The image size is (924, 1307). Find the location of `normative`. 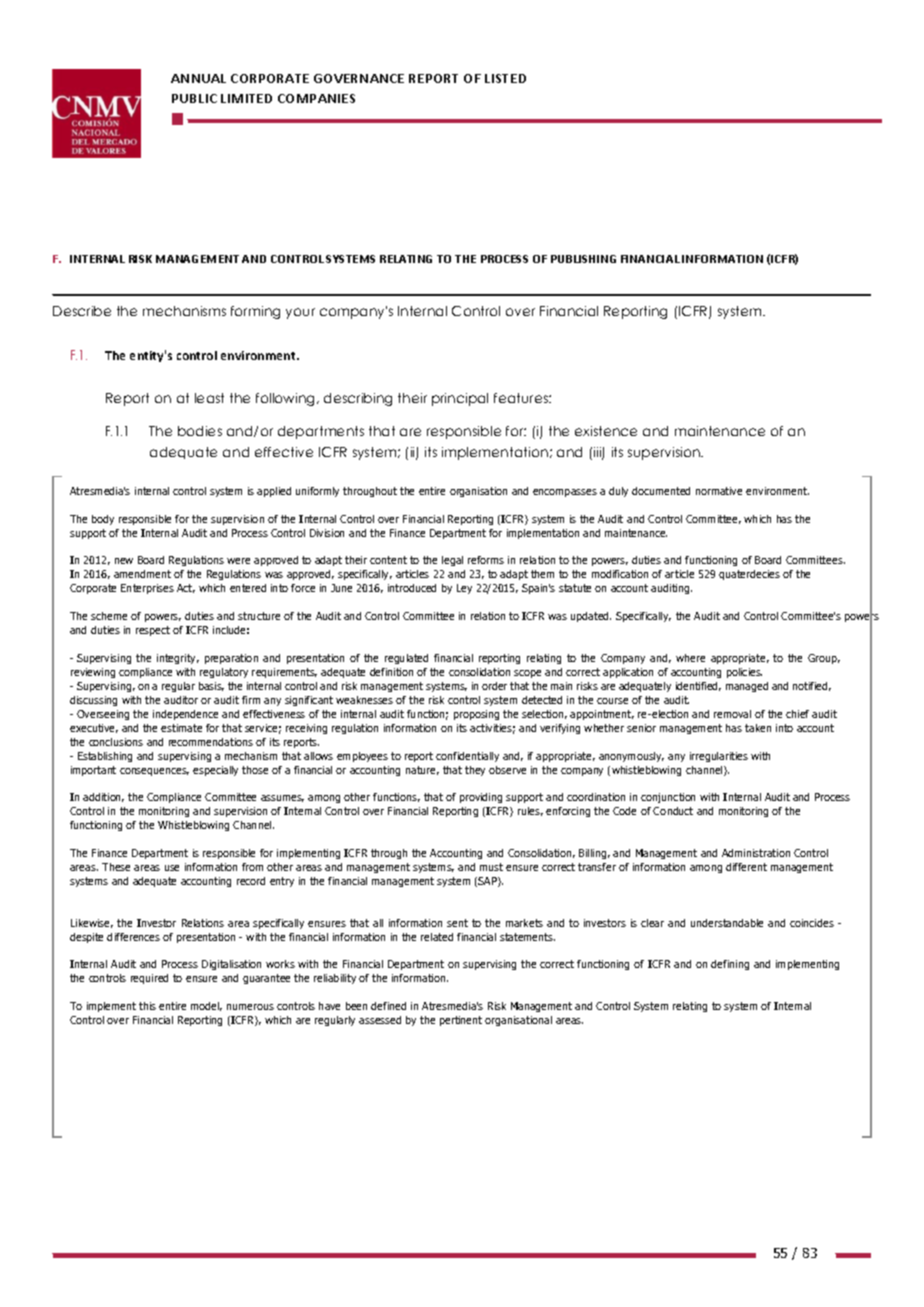

normative is located at coordinates (719, 491).
